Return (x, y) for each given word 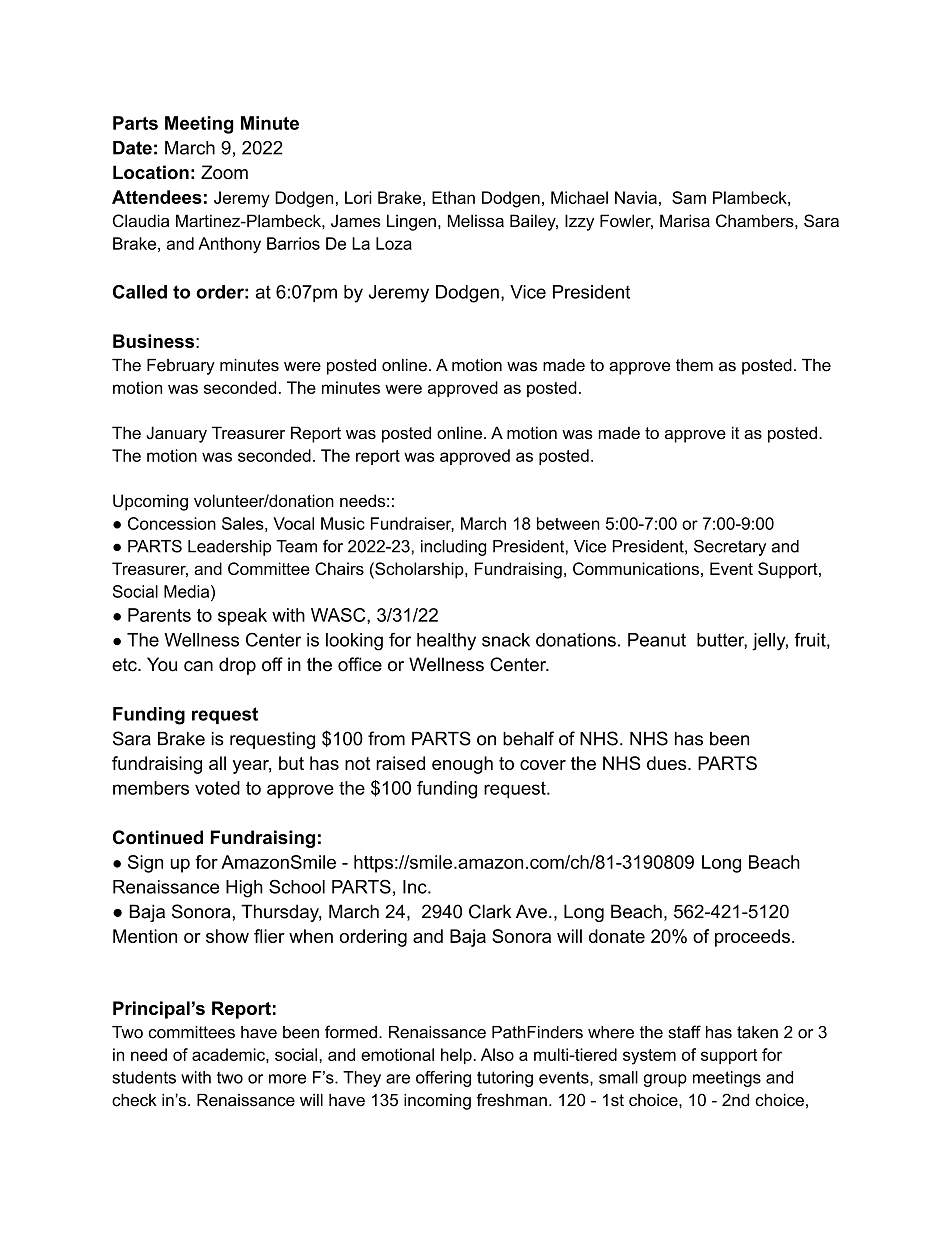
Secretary (730, 547)
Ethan (453, 197)
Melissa (476, 220)
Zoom (224, 172)
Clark (490, 911)
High (244, 889)
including (453, 548)
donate (617, 936)
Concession (172, 523)
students (144, 1077)
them (694, 365)
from (386, 738)
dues (666, 763)
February (181, 366)
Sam (689, 197)
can (198, 666)
